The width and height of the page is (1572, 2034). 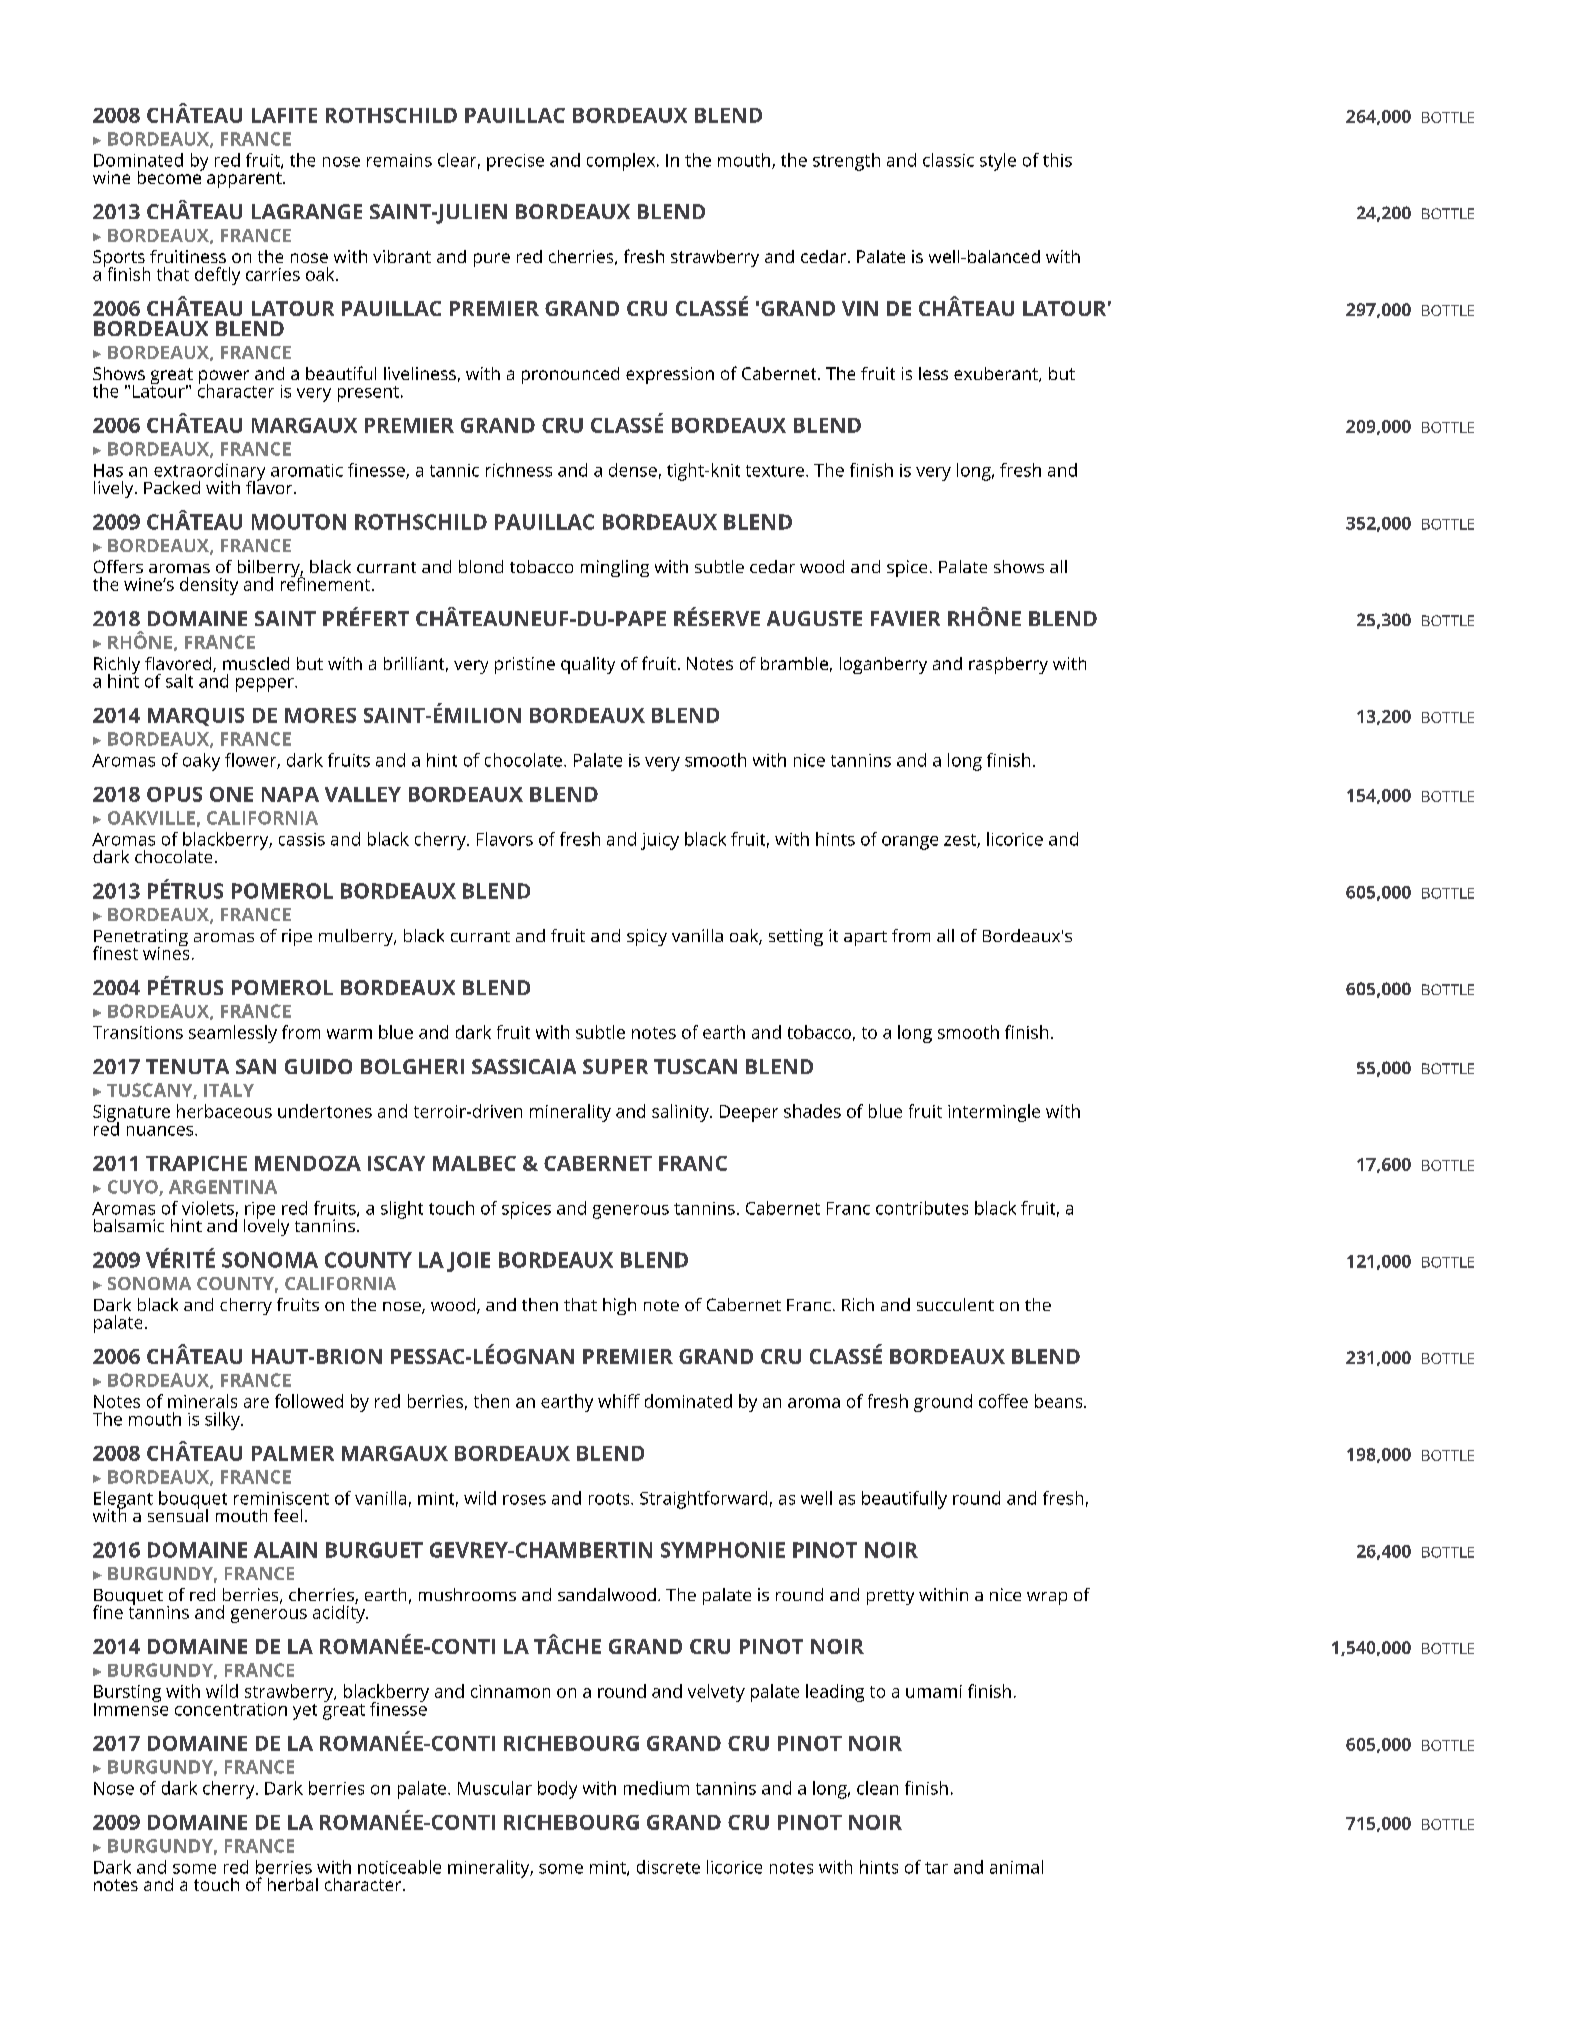 I want to click on SUPER, so click(x=615, y=1066).
